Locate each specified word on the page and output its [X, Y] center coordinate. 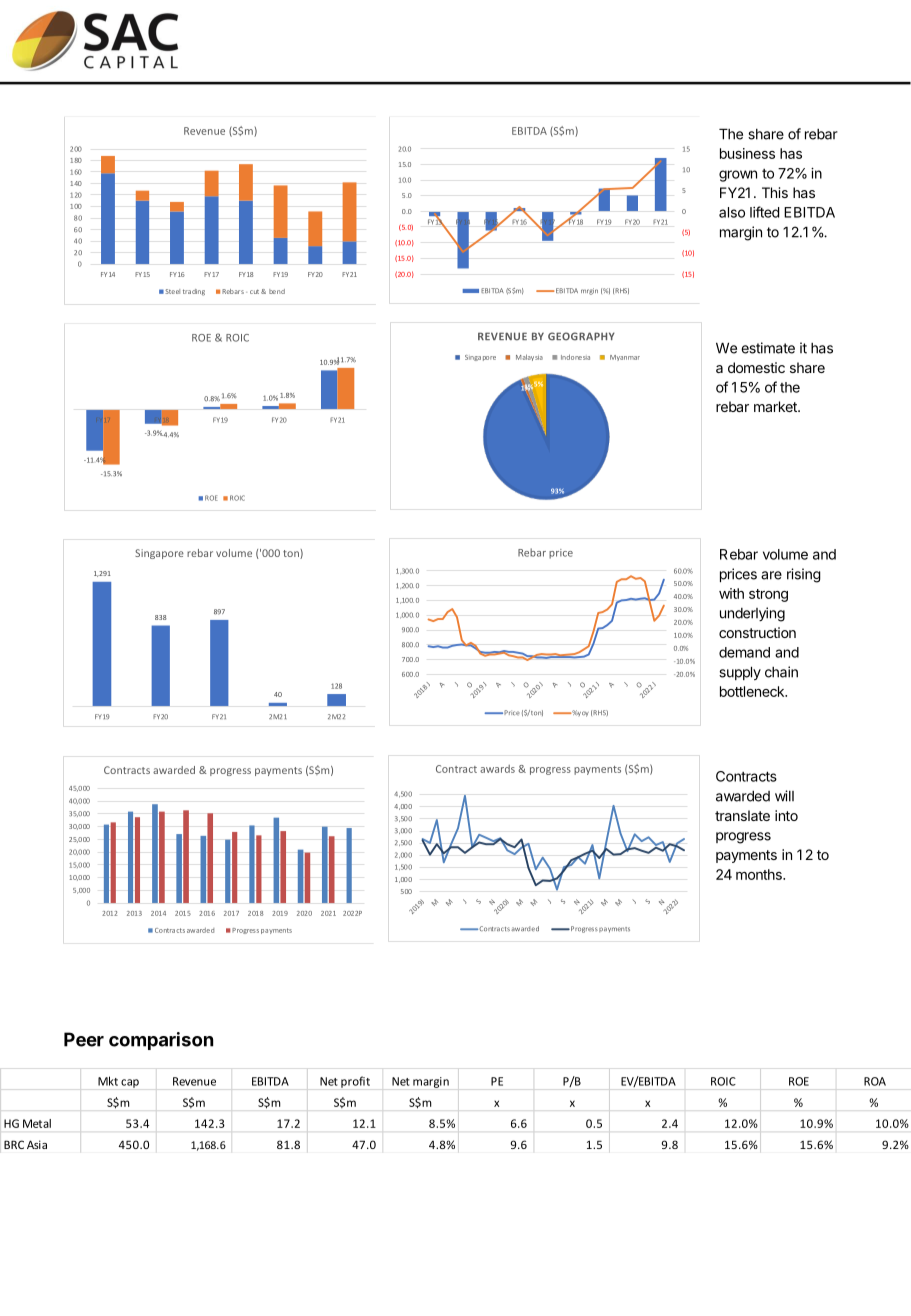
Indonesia [575, 357]
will [784, 796]
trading [194, 292]
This [775, 192]
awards [497, 769]
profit [355, 1082]
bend [277, 291]
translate [742, 815]
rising [804, 575]
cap [130, 1083]
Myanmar [625, 358]
